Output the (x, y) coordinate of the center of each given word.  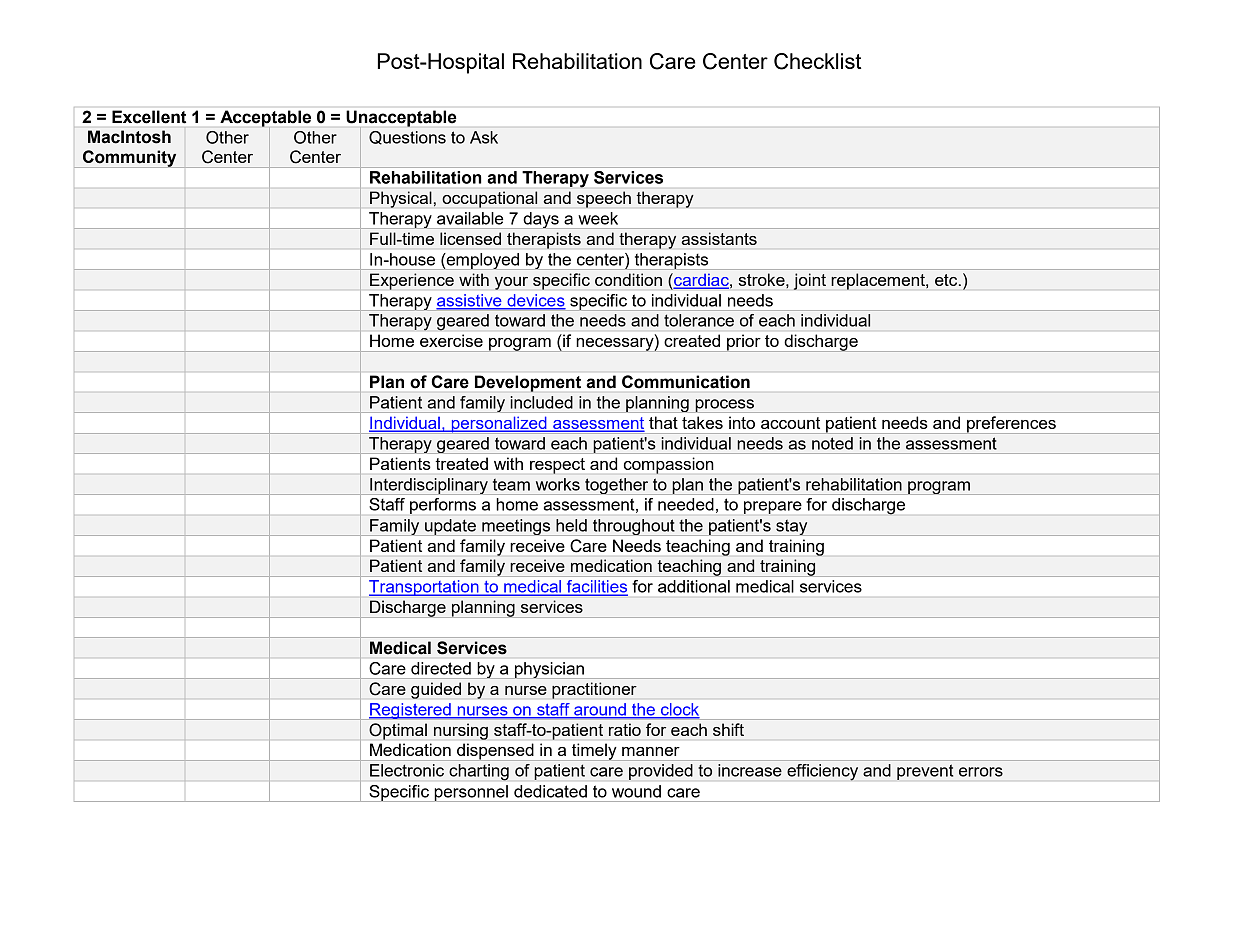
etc (947, 280)
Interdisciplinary (429, 486)
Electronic (407, 770)
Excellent (149, 116)
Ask (484, 137)
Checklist (817, 61)
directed (441, 668)
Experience (412, 281)
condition (628, 279)
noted (832, 443)
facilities (596, 587)
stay (792, 527)
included (542, 402)
